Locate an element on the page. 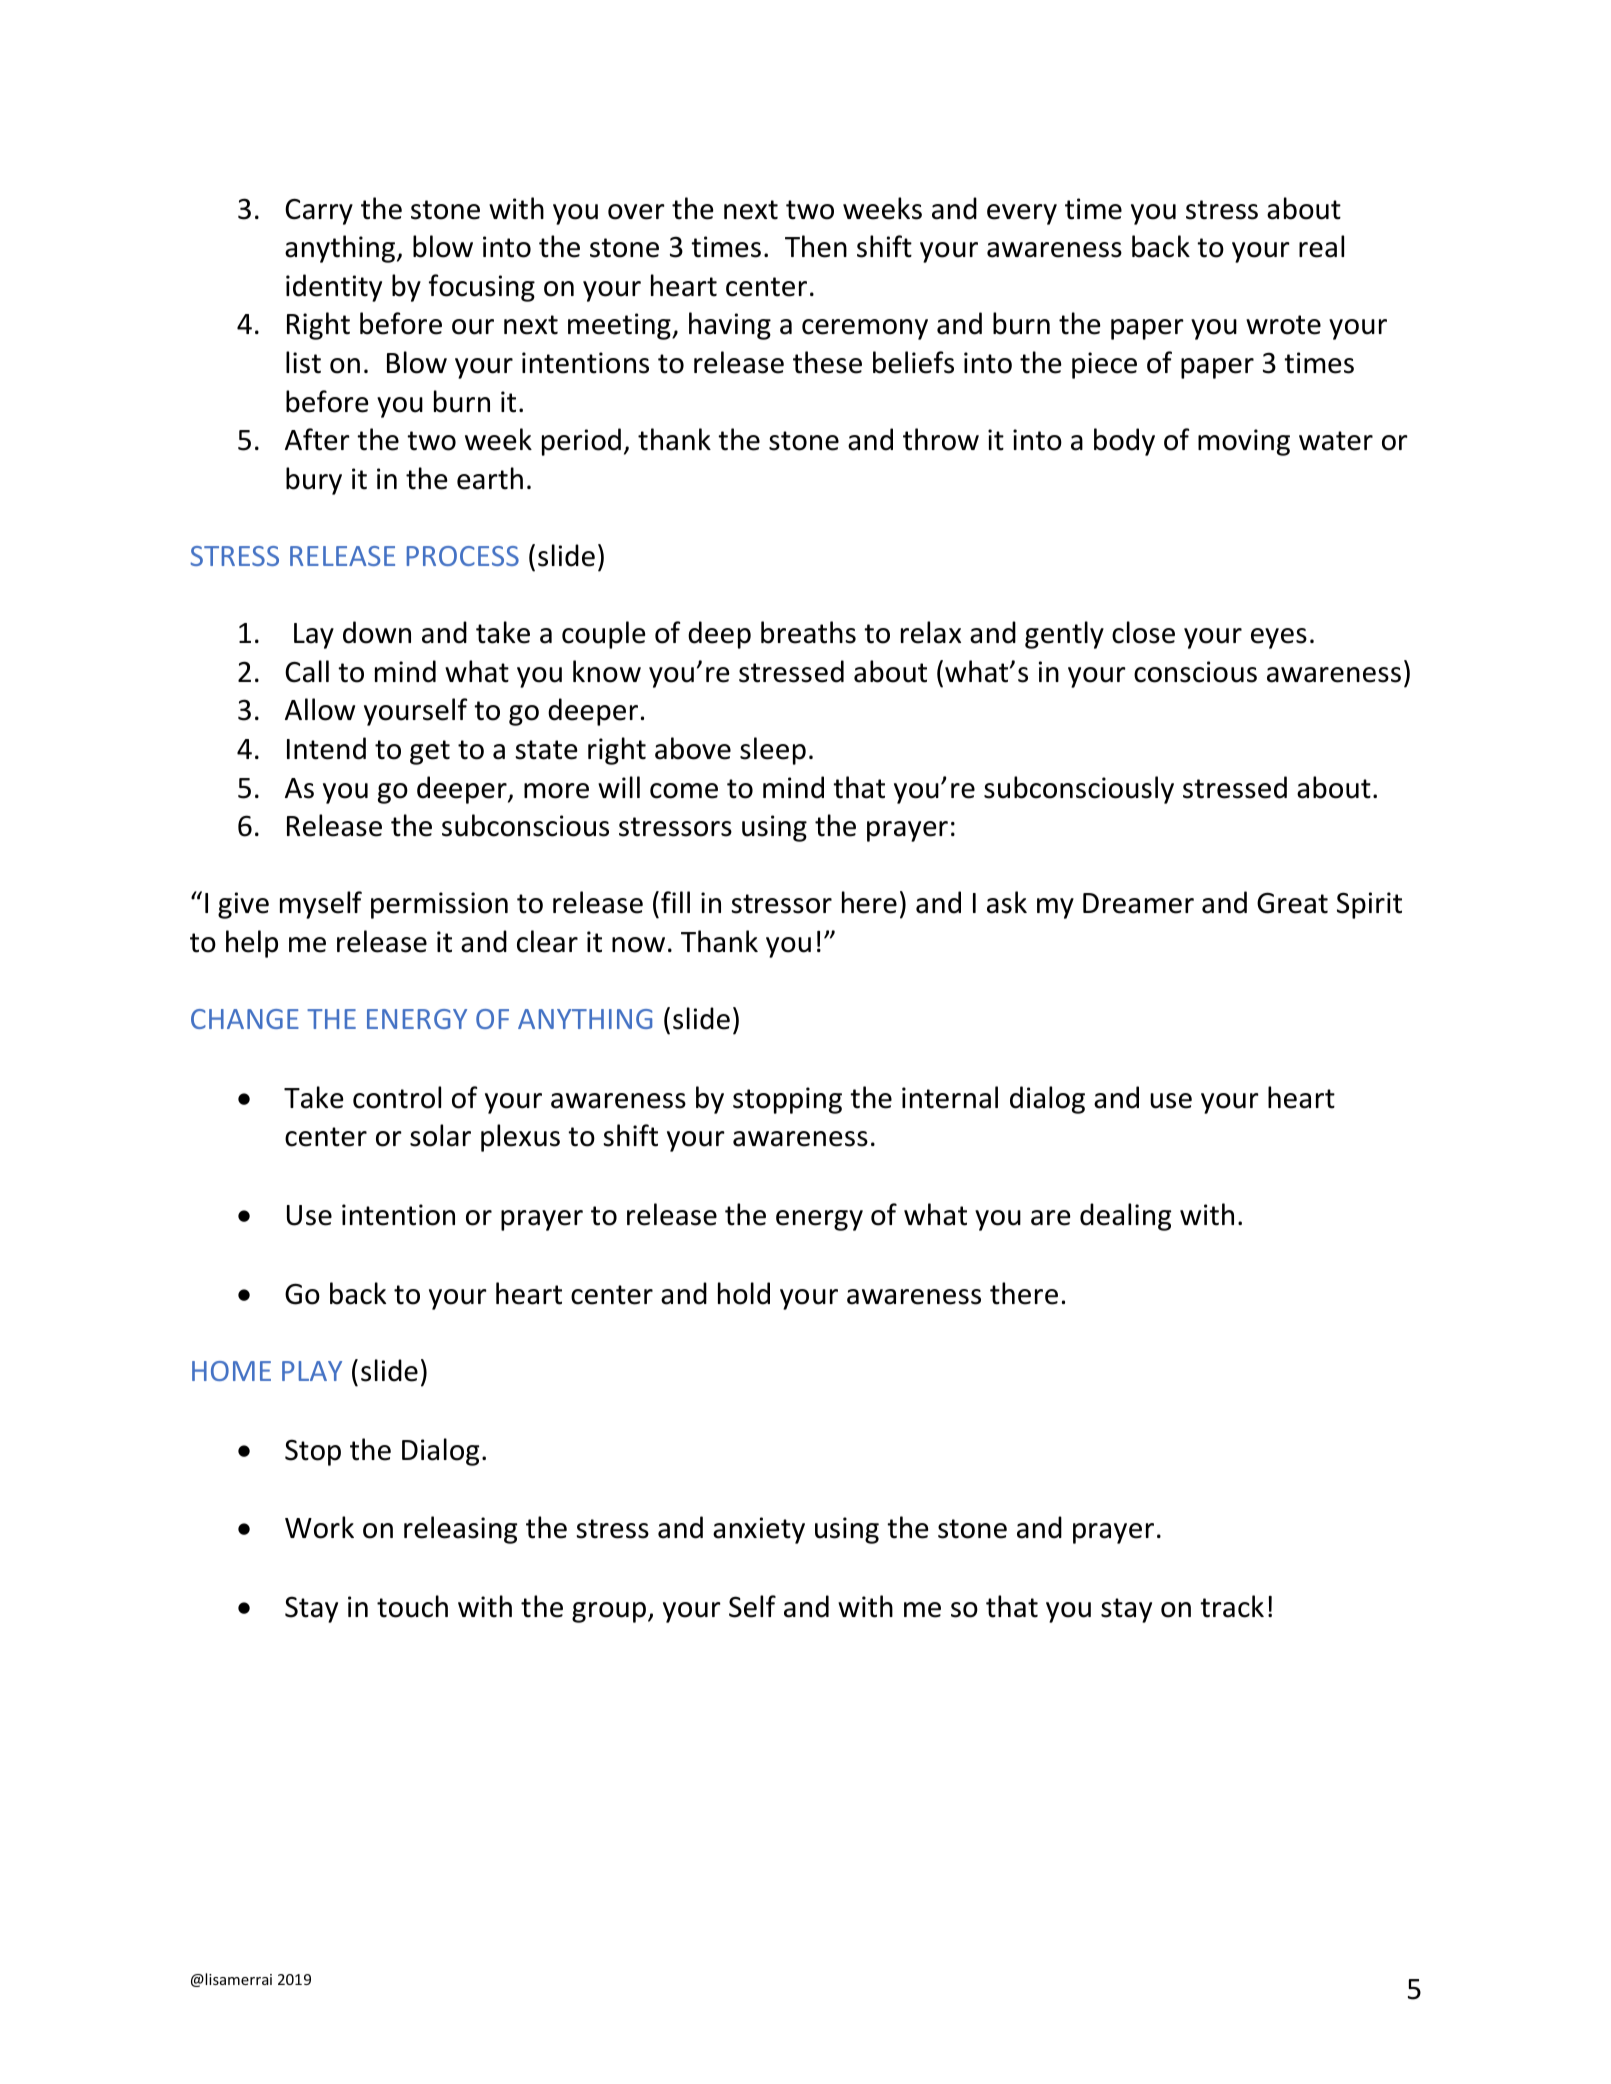 The image size is (1611, 2084). hold is located at coordinates (744, 1293).
